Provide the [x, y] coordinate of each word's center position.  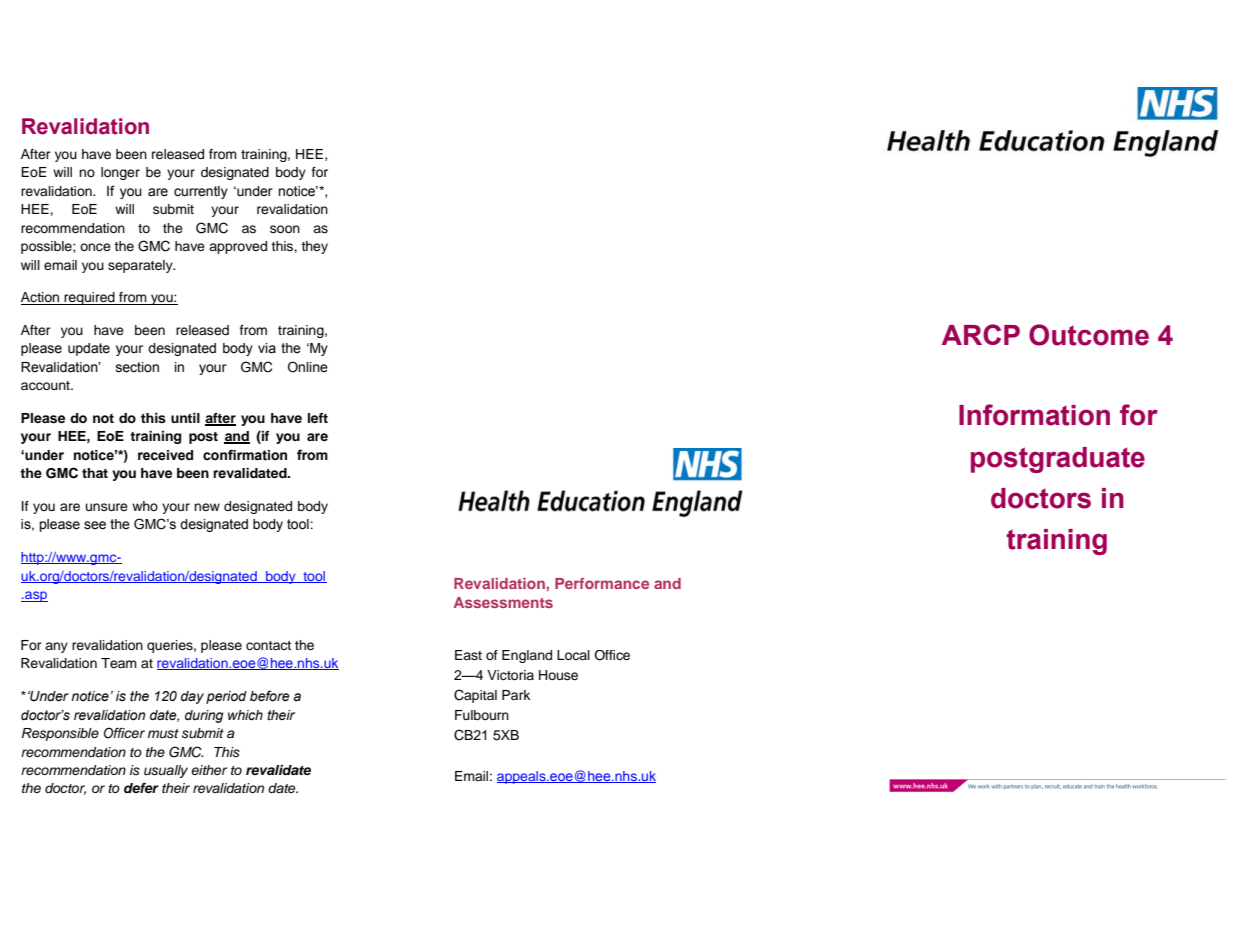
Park [516, 695]
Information [1034, 415]
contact [268, 645]
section [137, 367]
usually [166, 771]
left [318, 418]
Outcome [1089, 335]
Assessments [503, 602]
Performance [602, 583]
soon [285, 229]
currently [201, 192]
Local [573, 655]
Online [308, 366]
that [95, 473]
